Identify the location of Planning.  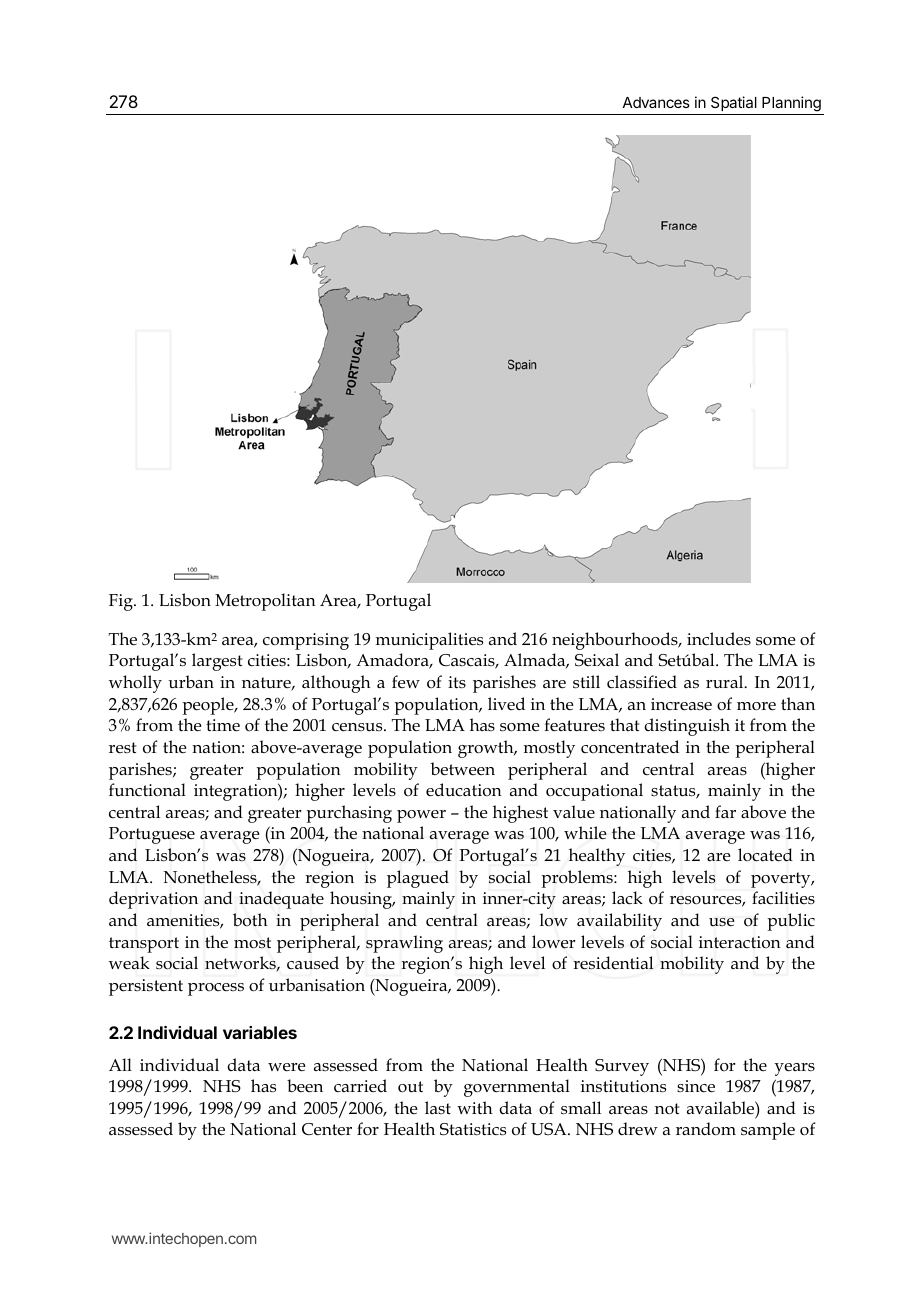
(791, 105).
